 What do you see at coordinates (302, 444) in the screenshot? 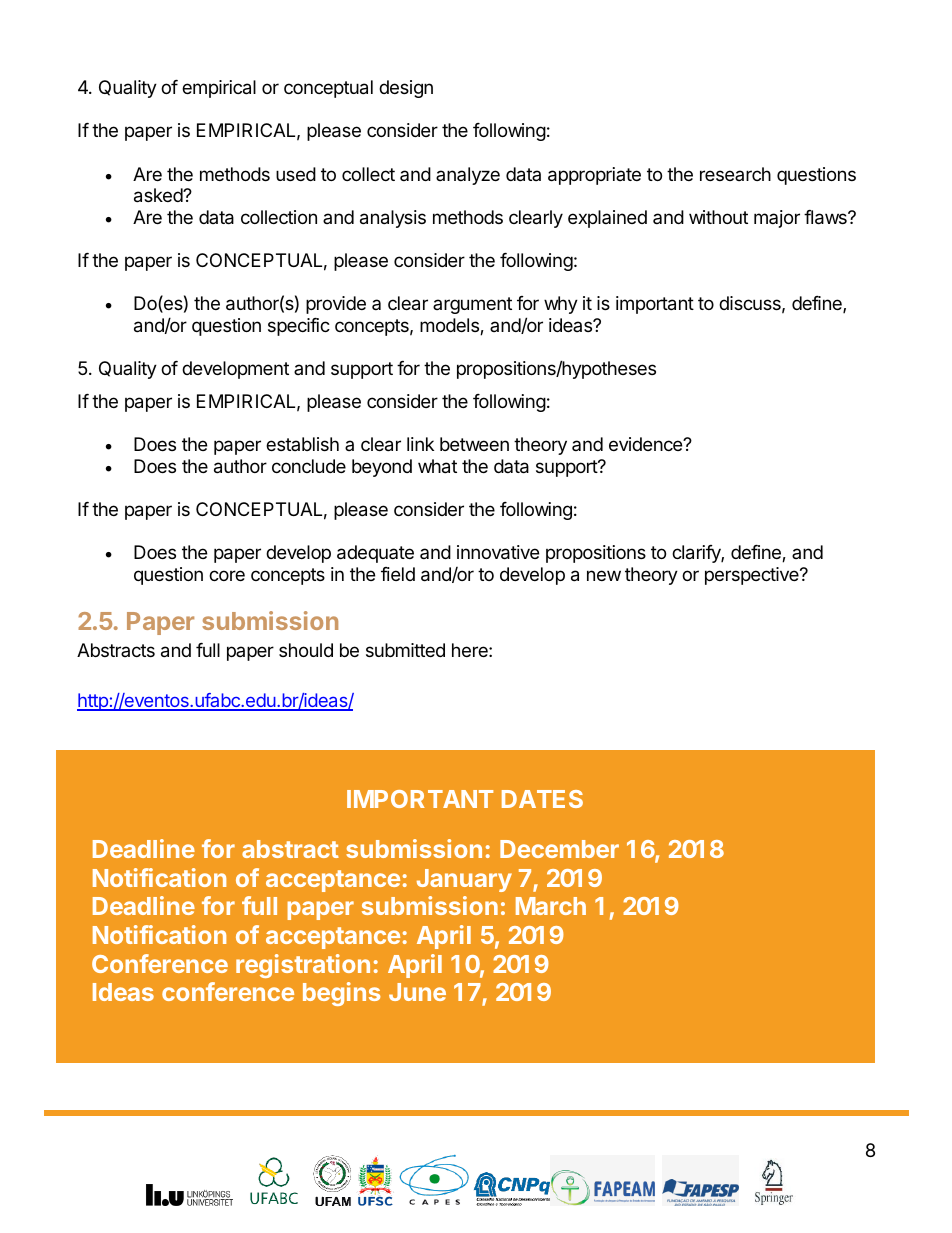
I see `establish` at bounding box center [302, 444].
